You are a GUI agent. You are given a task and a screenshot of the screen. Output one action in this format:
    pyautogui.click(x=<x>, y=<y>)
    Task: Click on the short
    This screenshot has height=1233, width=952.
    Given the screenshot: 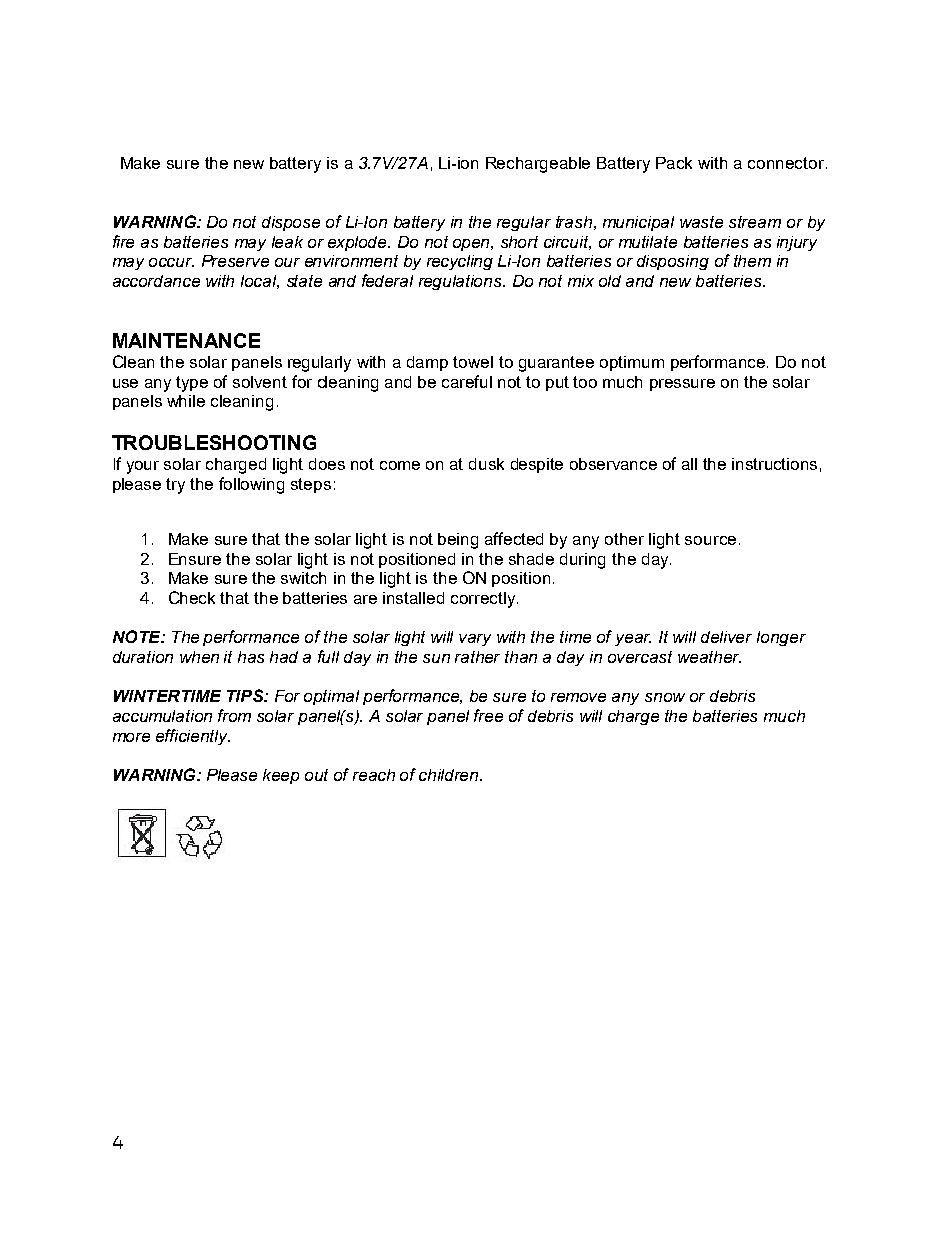 What is the action you would take?
    pyautogui.click(x=519, y=242)
